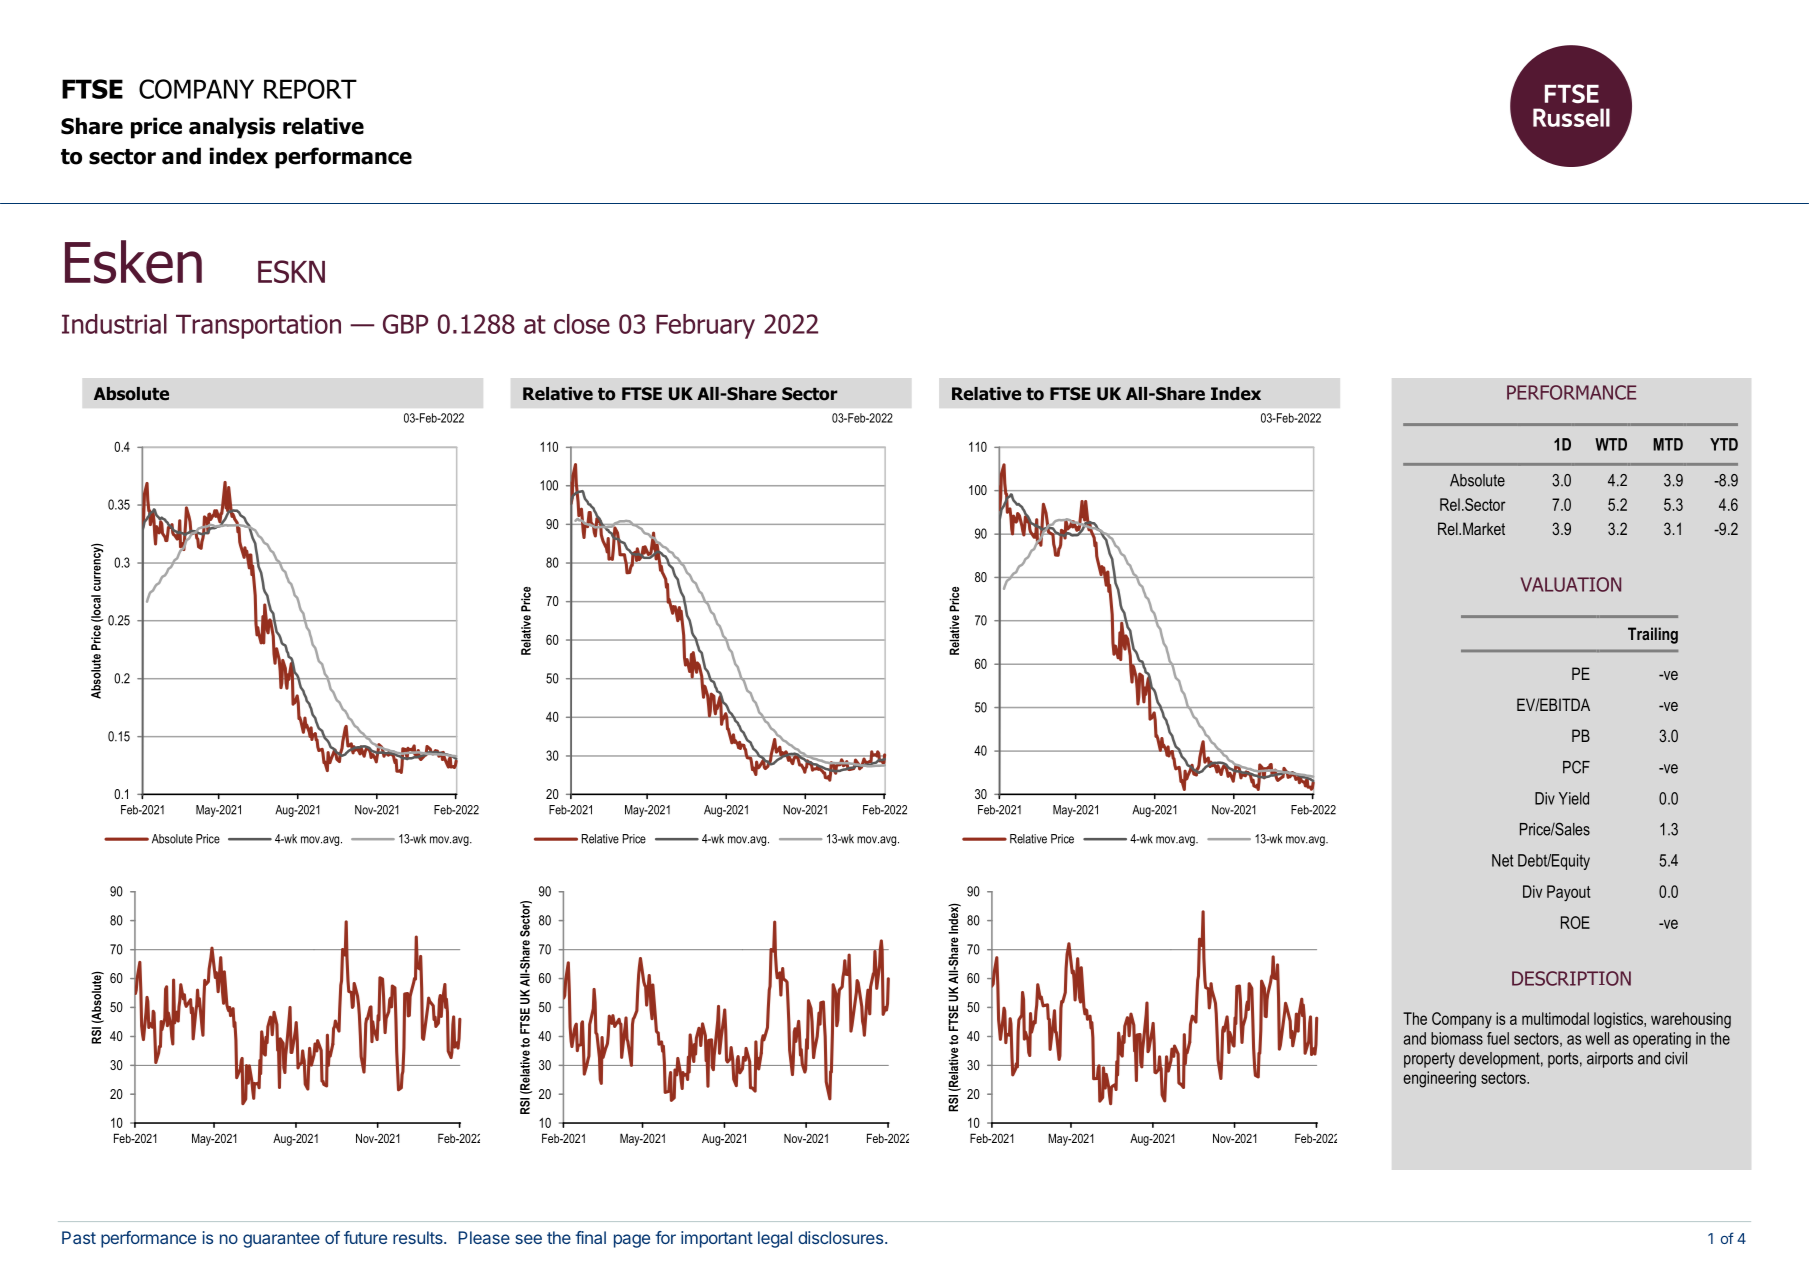 The image size is (1809, 1278). What do you see at coordinates (281, 1240) in the screenshot?
I see `guarantee` at bounding box center [281, 1240].
